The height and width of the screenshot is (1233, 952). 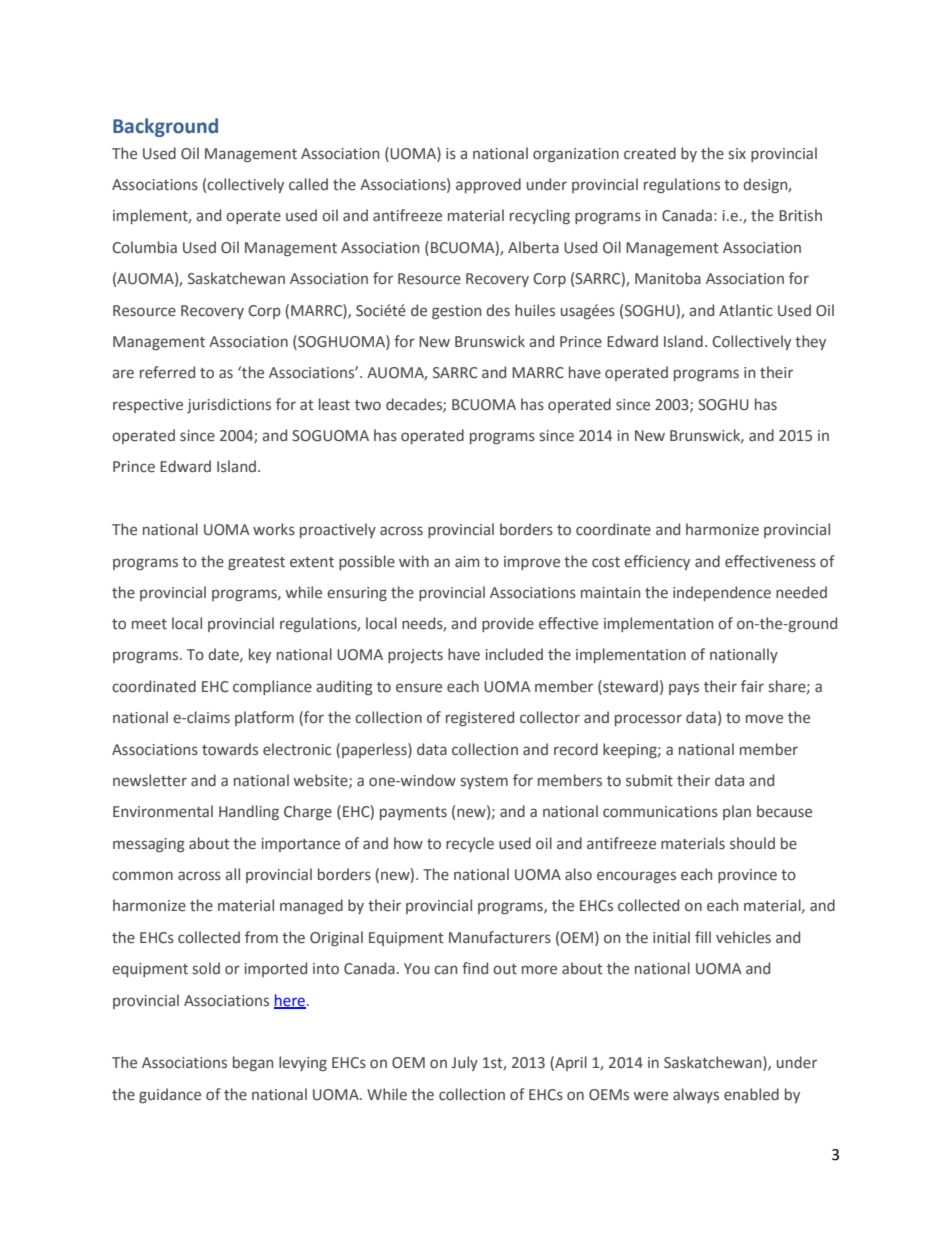 I want to click on efficiency, so click(x=657, y=562).
